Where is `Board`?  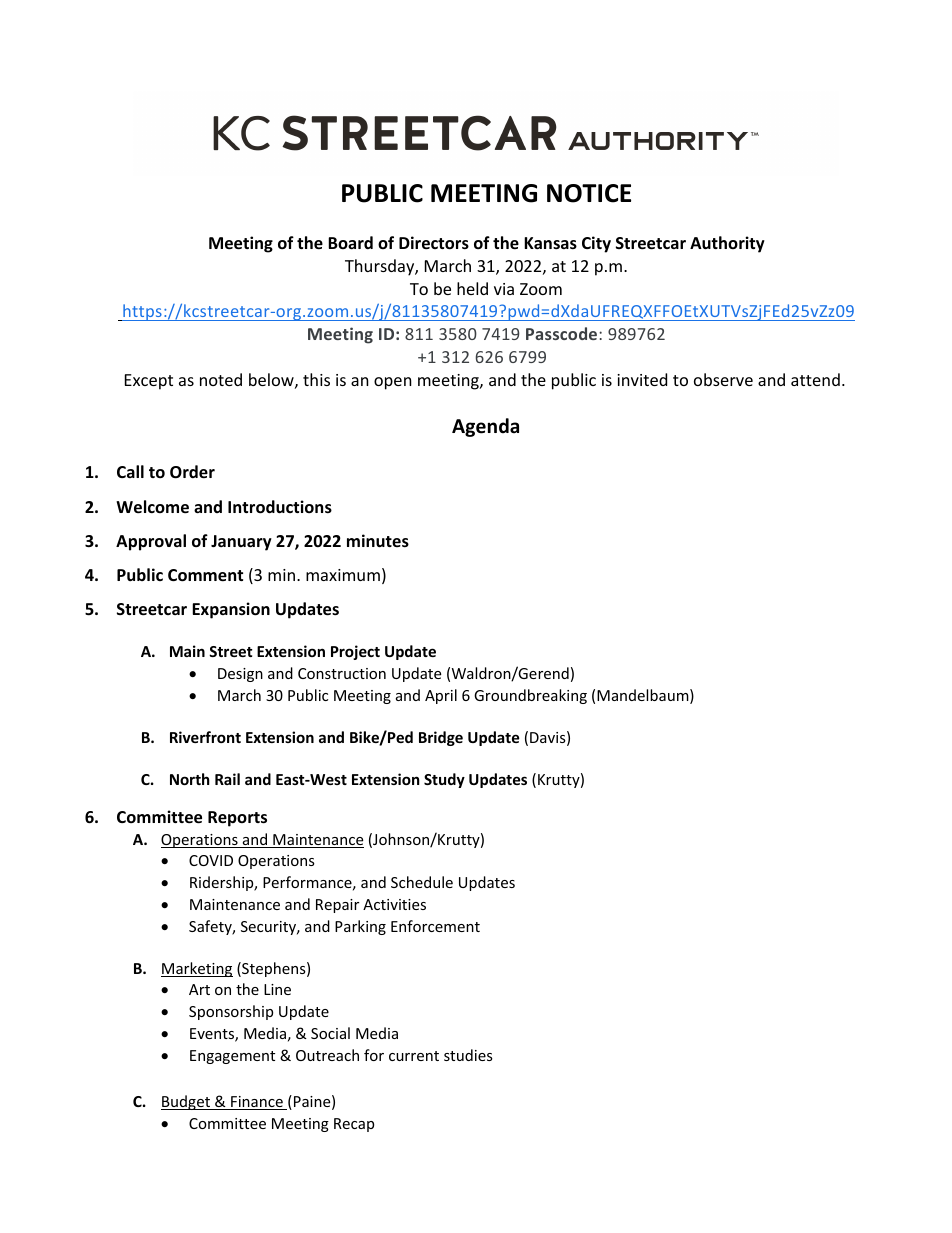
Board is located at coordinates (350, 242).
